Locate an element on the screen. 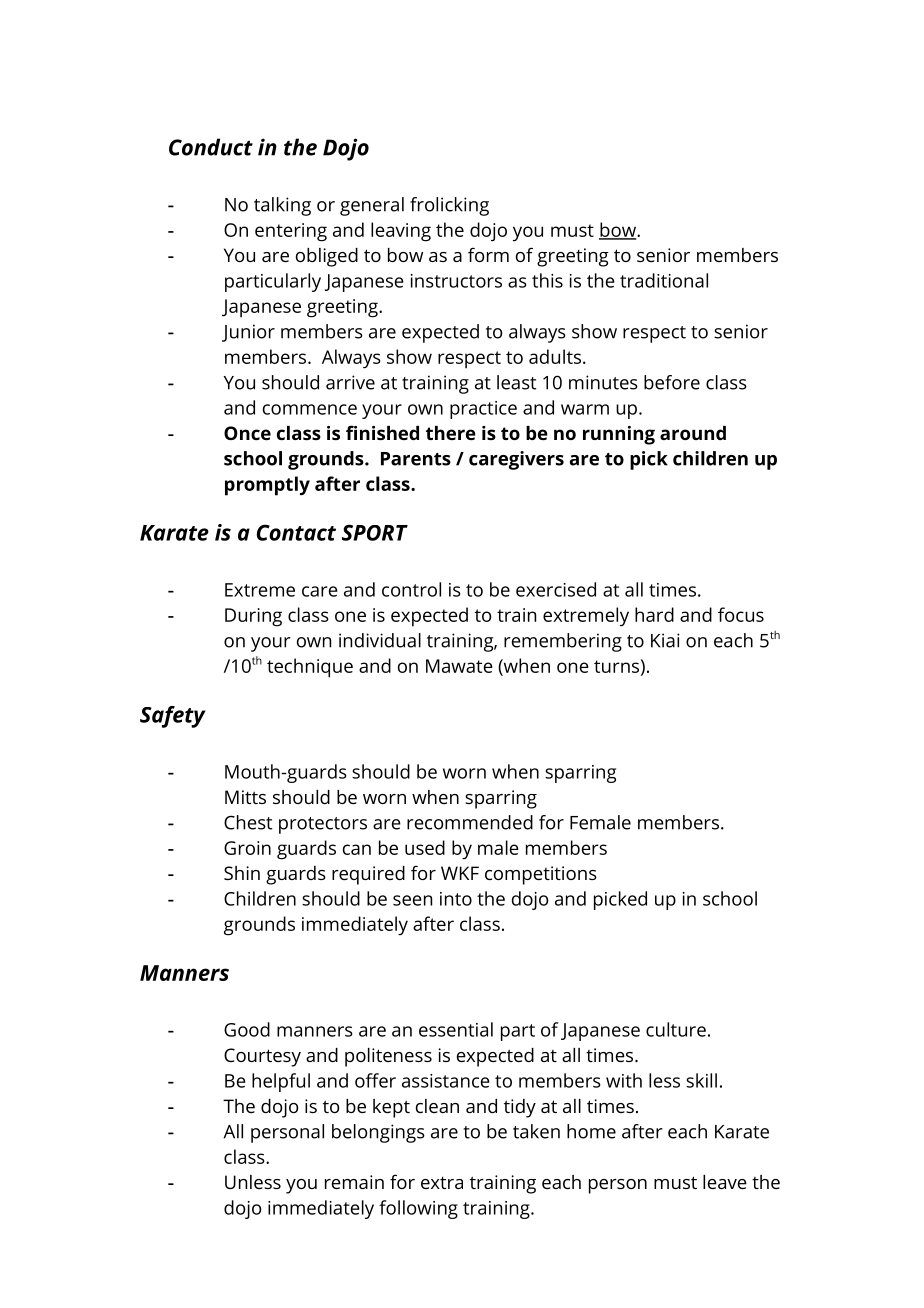 The height and width of the screenshot is (1308, 924). individual is located at coordinates (380, 640).
